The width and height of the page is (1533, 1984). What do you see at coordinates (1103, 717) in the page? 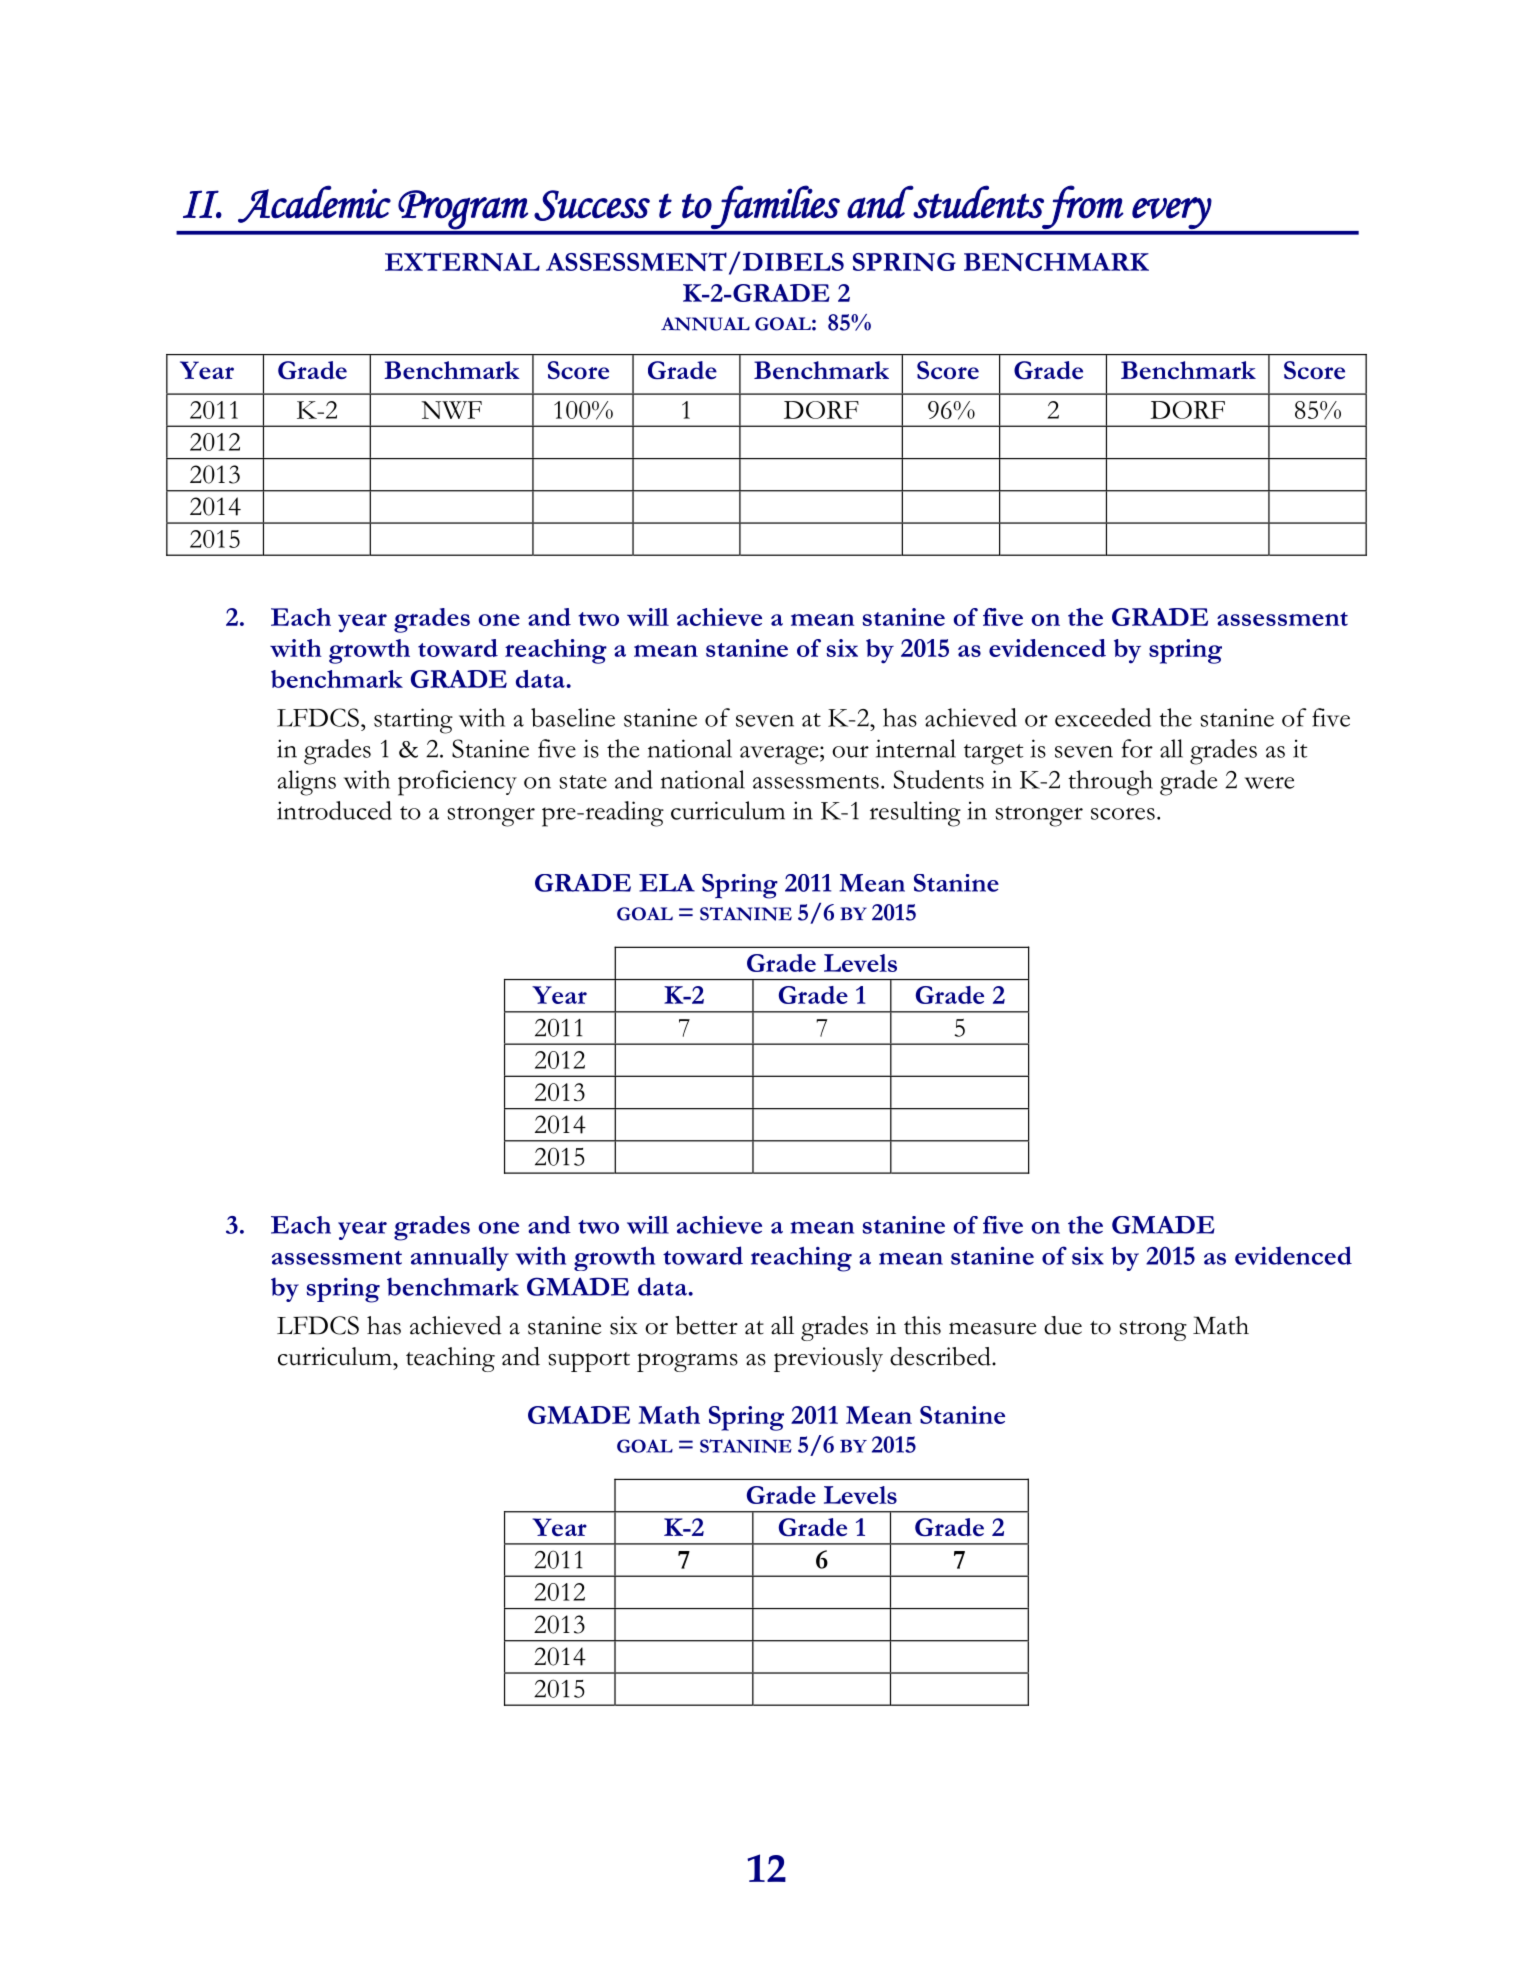
I see `exceeded` at bounding box center [1103, 717].
